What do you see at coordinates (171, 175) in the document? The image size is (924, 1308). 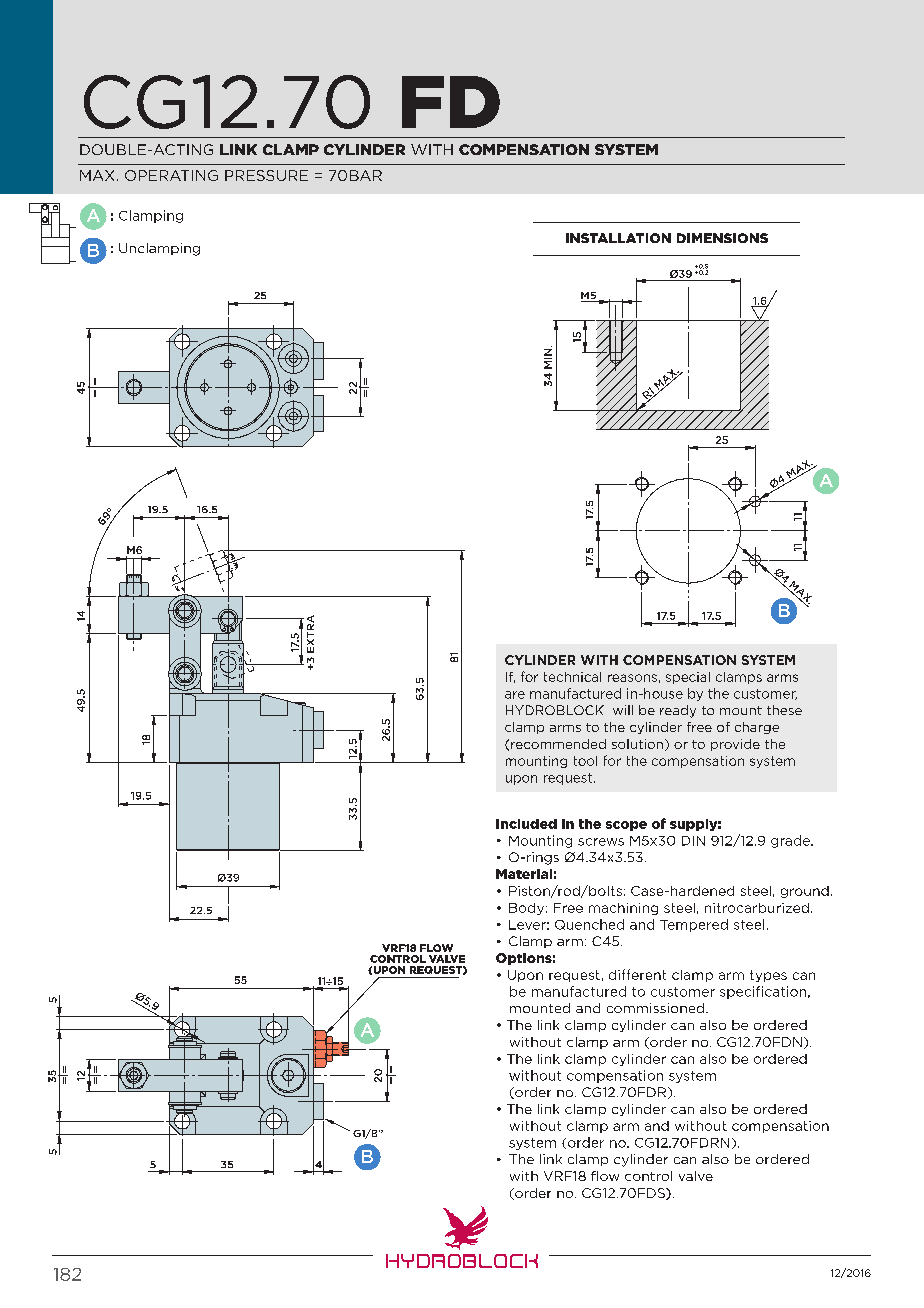 I see `OPERATING` at bounding box center [171, 175].
